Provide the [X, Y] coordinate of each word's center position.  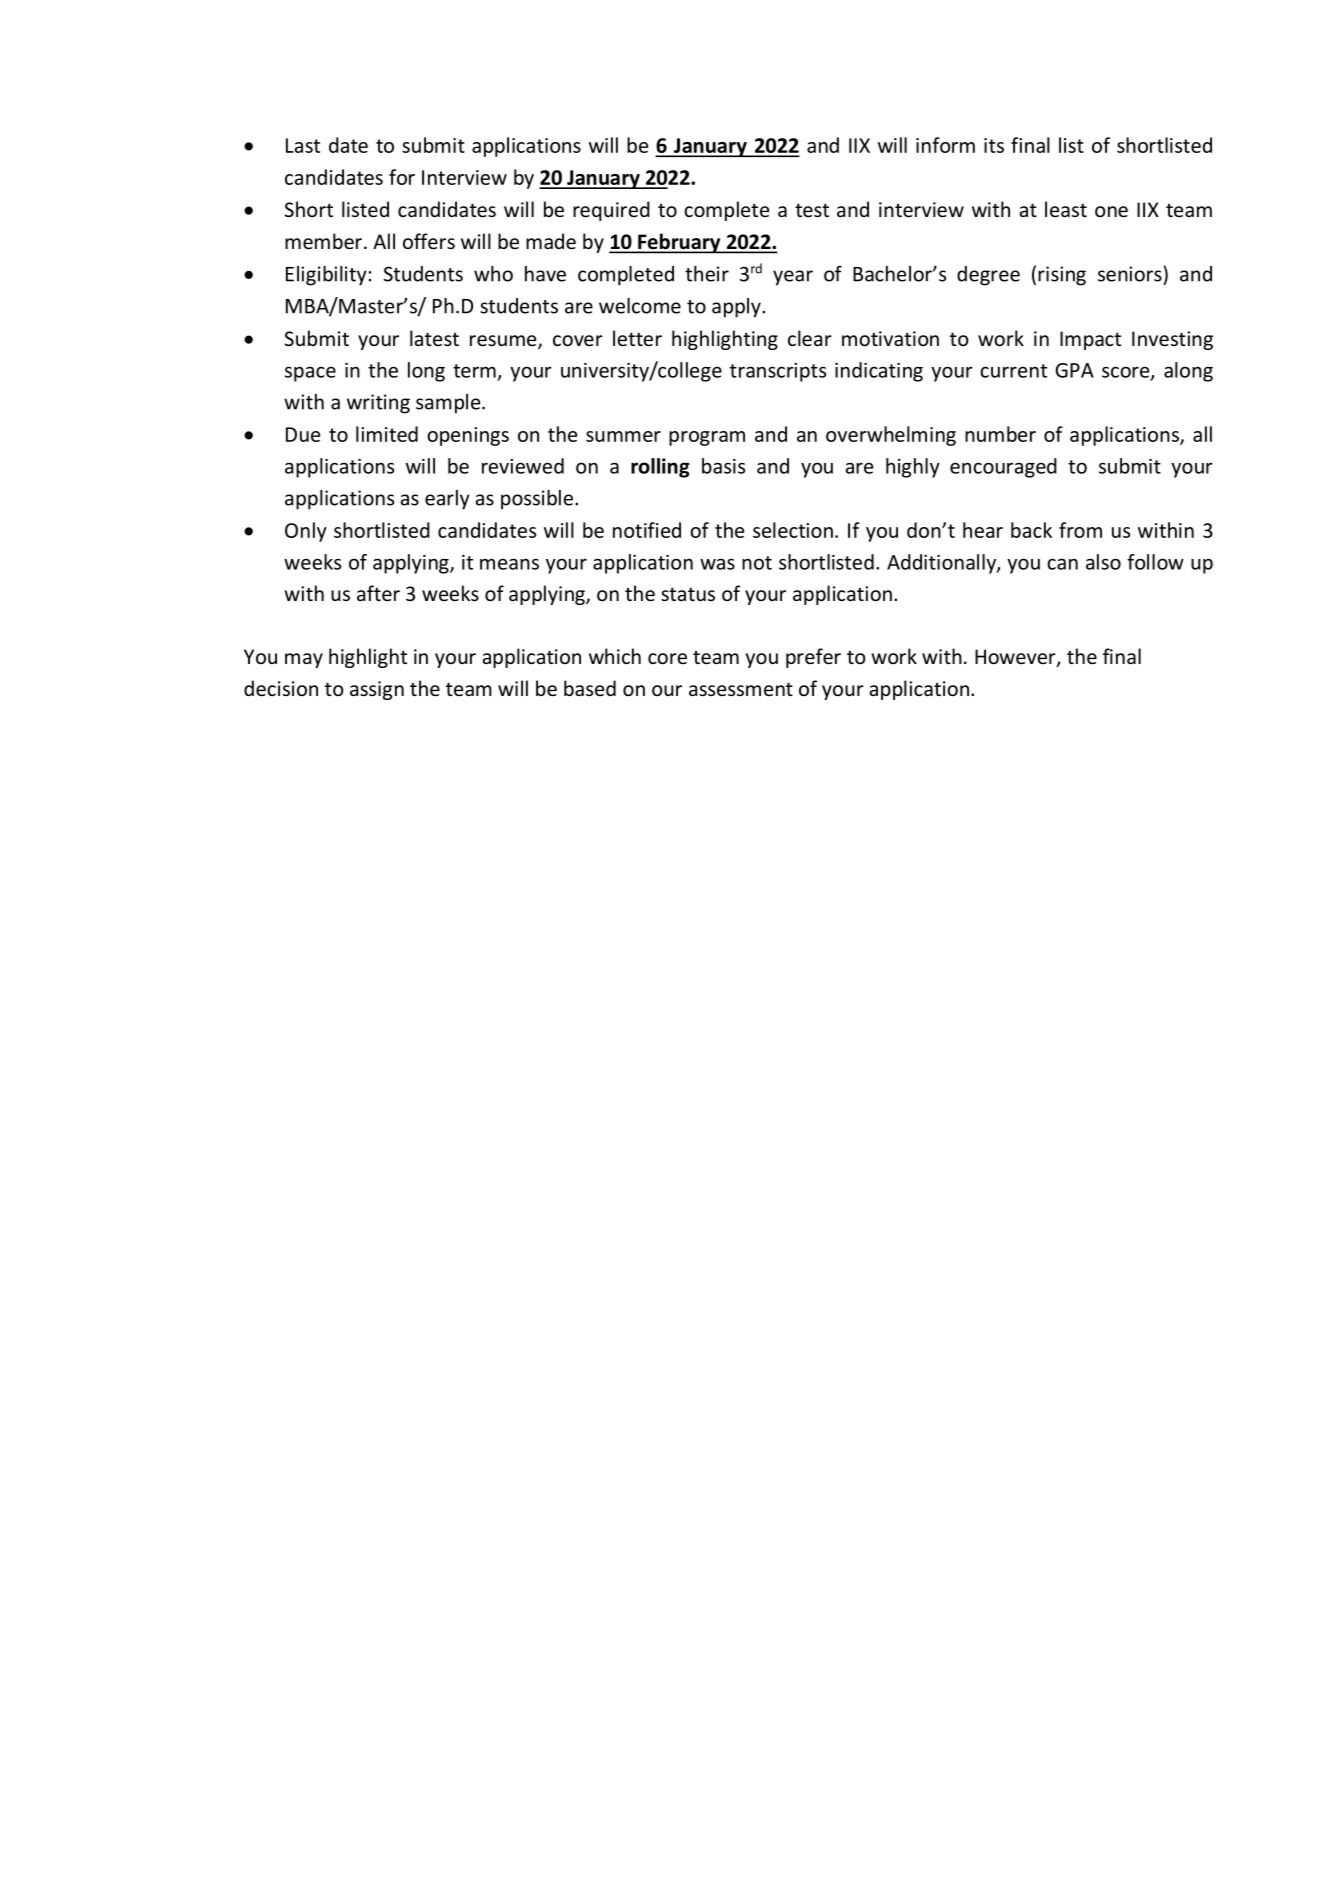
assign [377, 690]
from [1080, 530]
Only [306, 532]
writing [378, 404]
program [707, 438]
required [611, 211]
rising [1062, 276]
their [707, 274]
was [717, 564]
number [1000, 434]
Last [303, 145]
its [994, 145]
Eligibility [326, 276]
